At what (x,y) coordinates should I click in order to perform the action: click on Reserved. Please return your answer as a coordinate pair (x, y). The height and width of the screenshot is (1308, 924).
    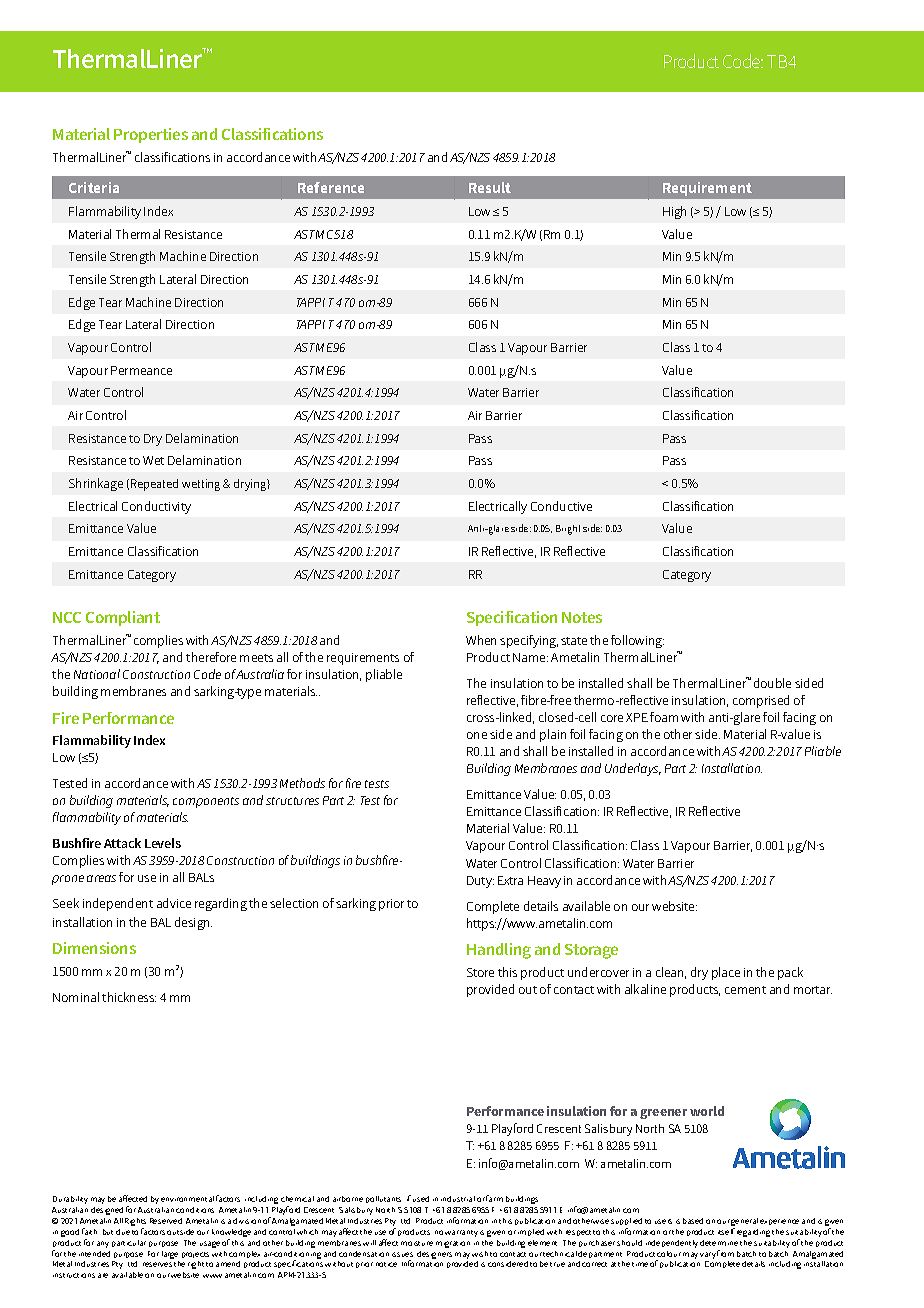
    Looking at the image, I should click on (166, 1221).
